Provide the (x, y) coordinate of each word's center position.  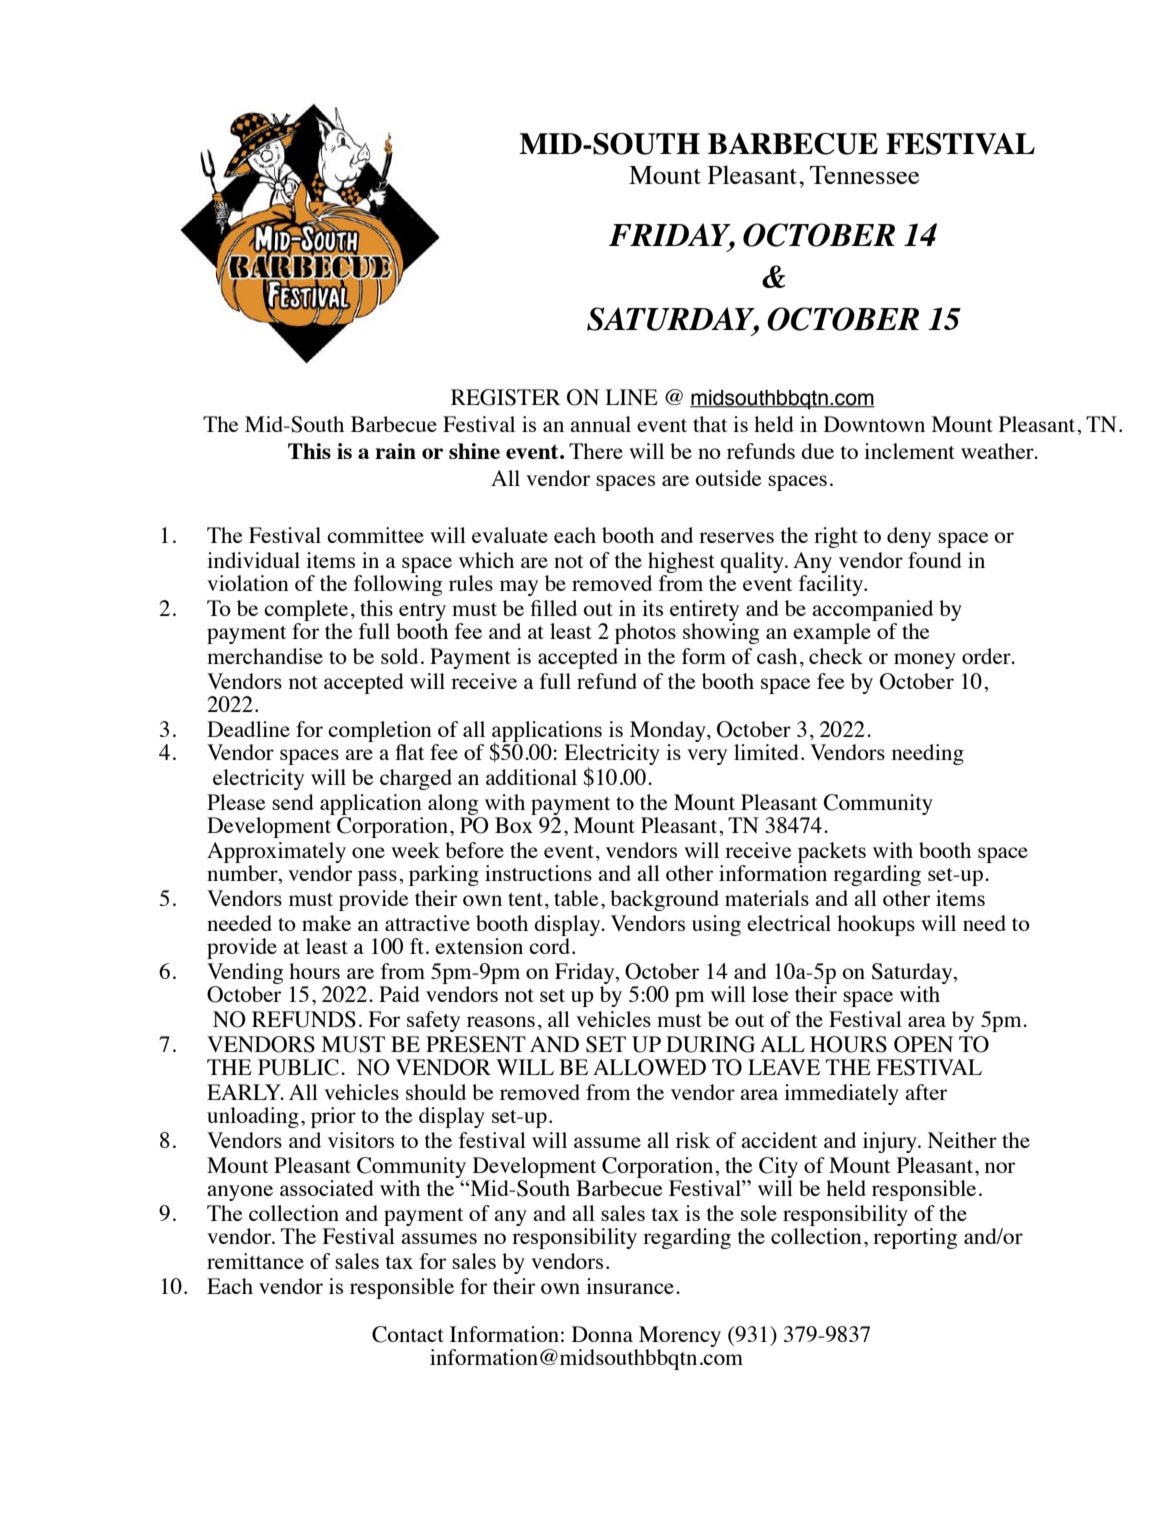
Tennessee (864, 175)
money (925, 661)
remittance (255, 1261)
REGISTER (505, 397)
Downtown (874, 424)
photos (645, 633)
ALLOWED (649, 1067)
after (926, 1092)
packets (832, 852)
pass (377, 878)
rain (395, 451)
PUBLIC (298, 1067)
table (576, 898)
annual (600, 424)
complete (306, 612)
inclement (909, 451)
